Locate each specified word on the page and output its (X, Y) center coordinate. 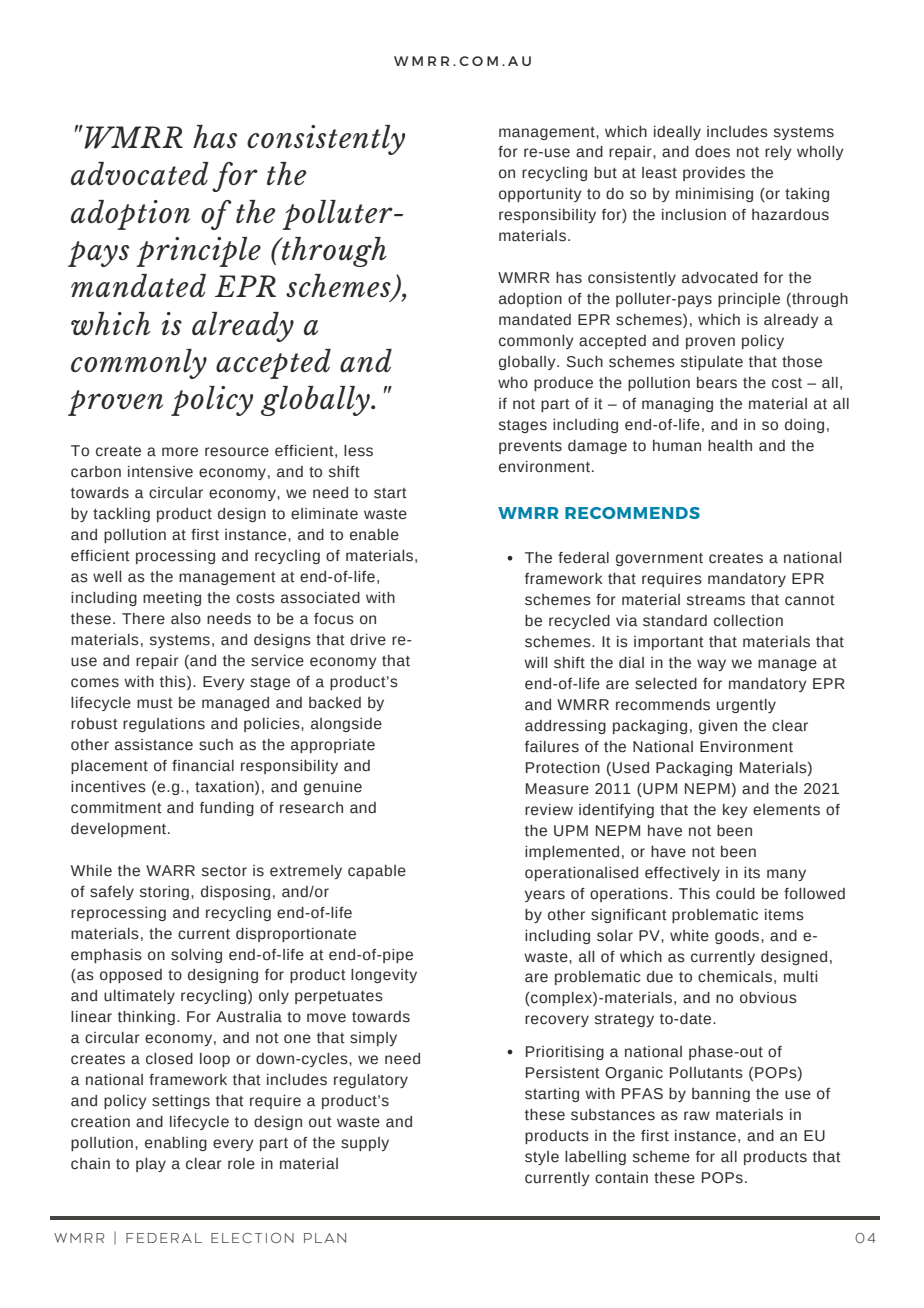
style (542, 1158)
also (186, 619)
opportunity (540, 195)
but (605, 173)
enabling (176, 1144)
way (711, 665)
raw (697, 1116)
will (535, 662)
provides (714, 174)
